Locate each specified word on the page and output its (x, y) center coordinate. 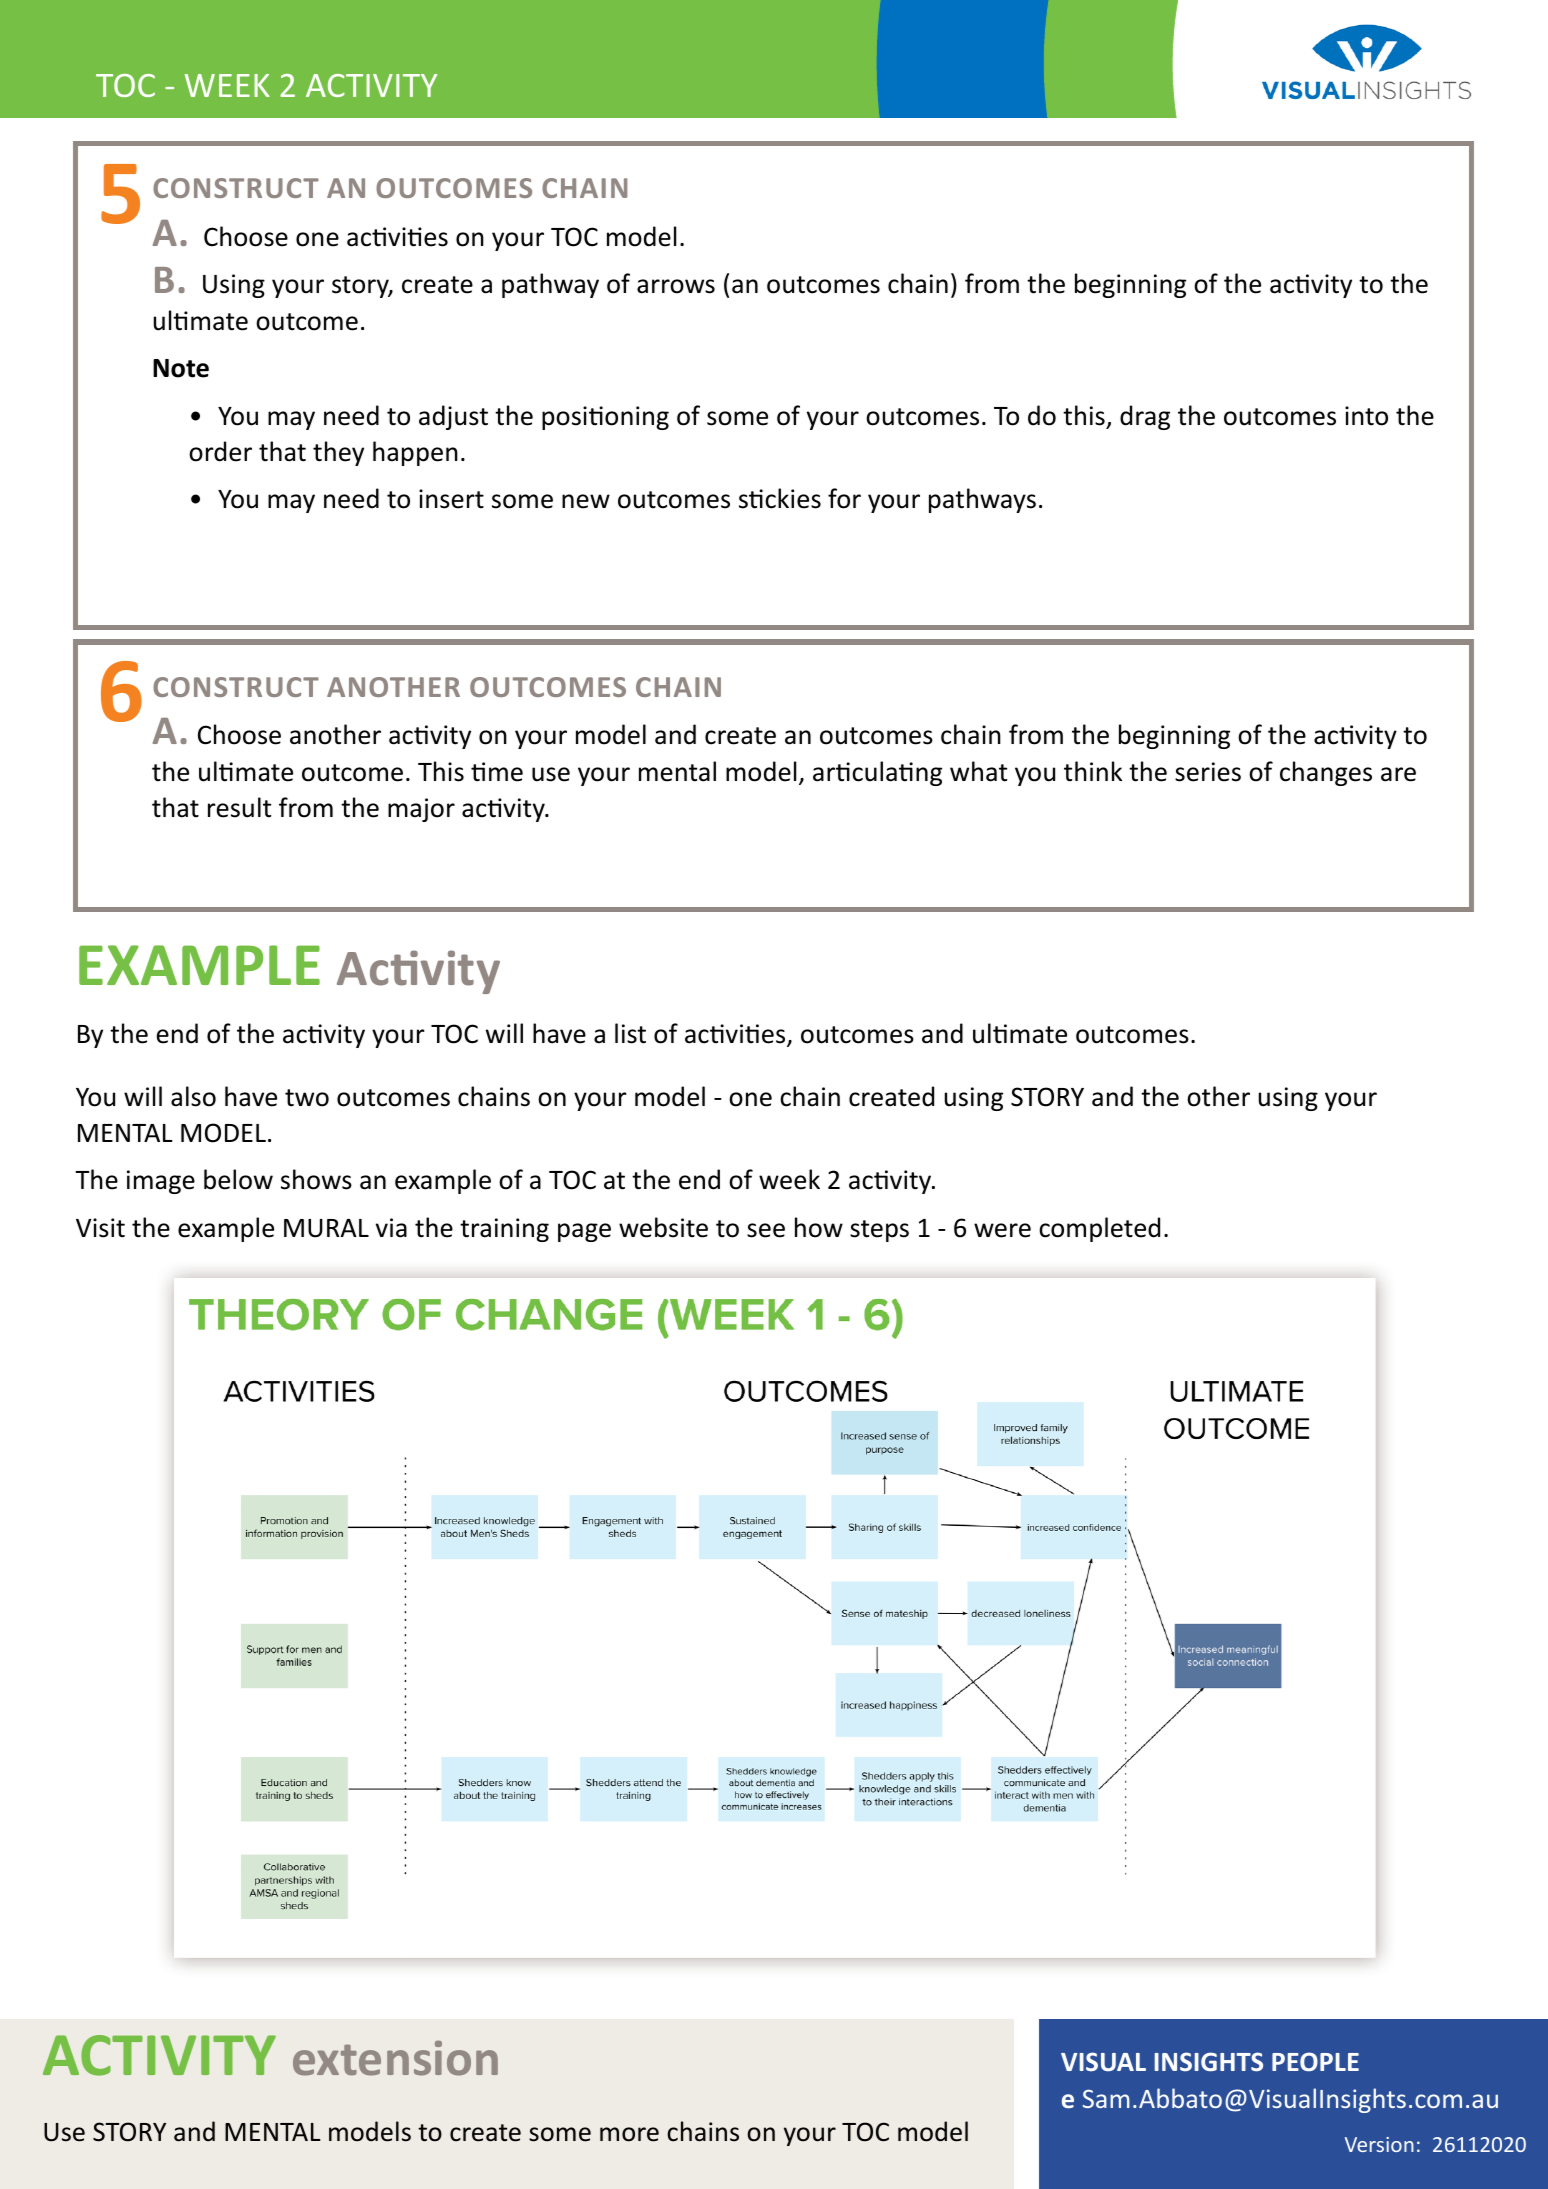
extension (395, 2058)
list (630, 1033)
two (307, 1098)
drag (1145, 417)
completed (1099, 1229)
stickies (780, 498)
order (220, 451)
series (1208, 772)
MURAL (326, 1228)
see (766, 1230)
